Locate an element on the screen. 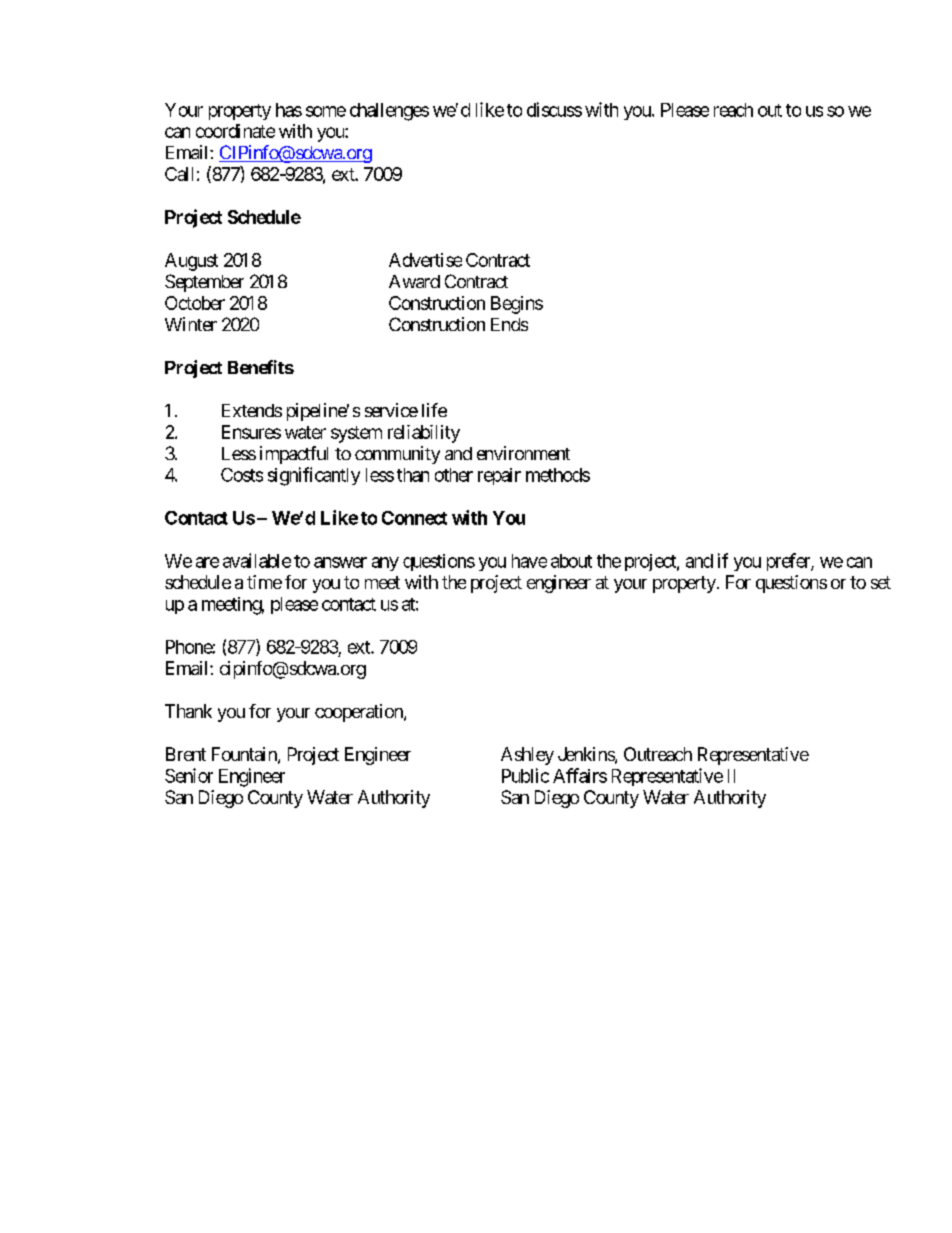  Advertise is located at coordinates (425, 260).
